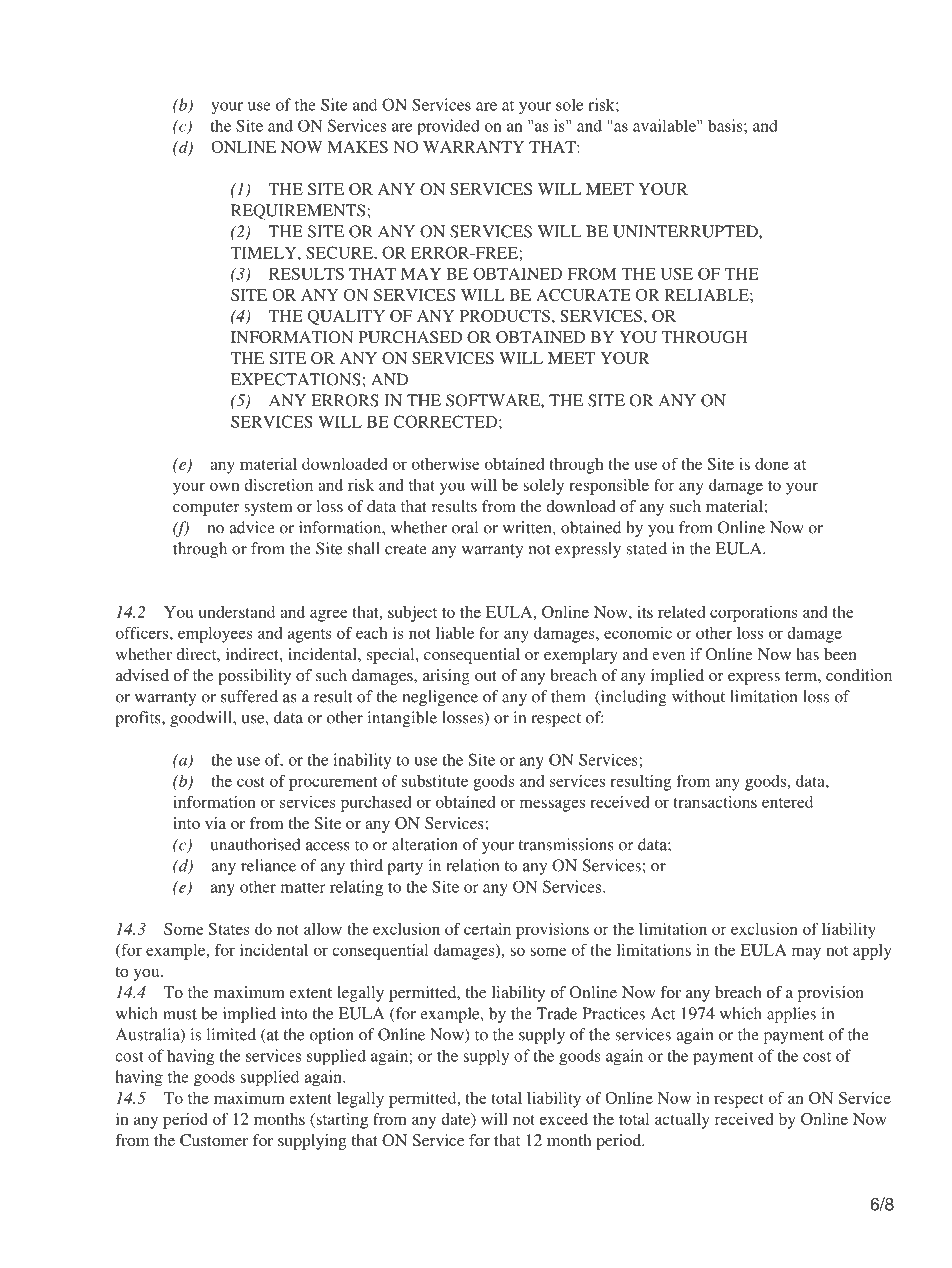  I want to click on REQUIREMENTS, so click(299, 212).
